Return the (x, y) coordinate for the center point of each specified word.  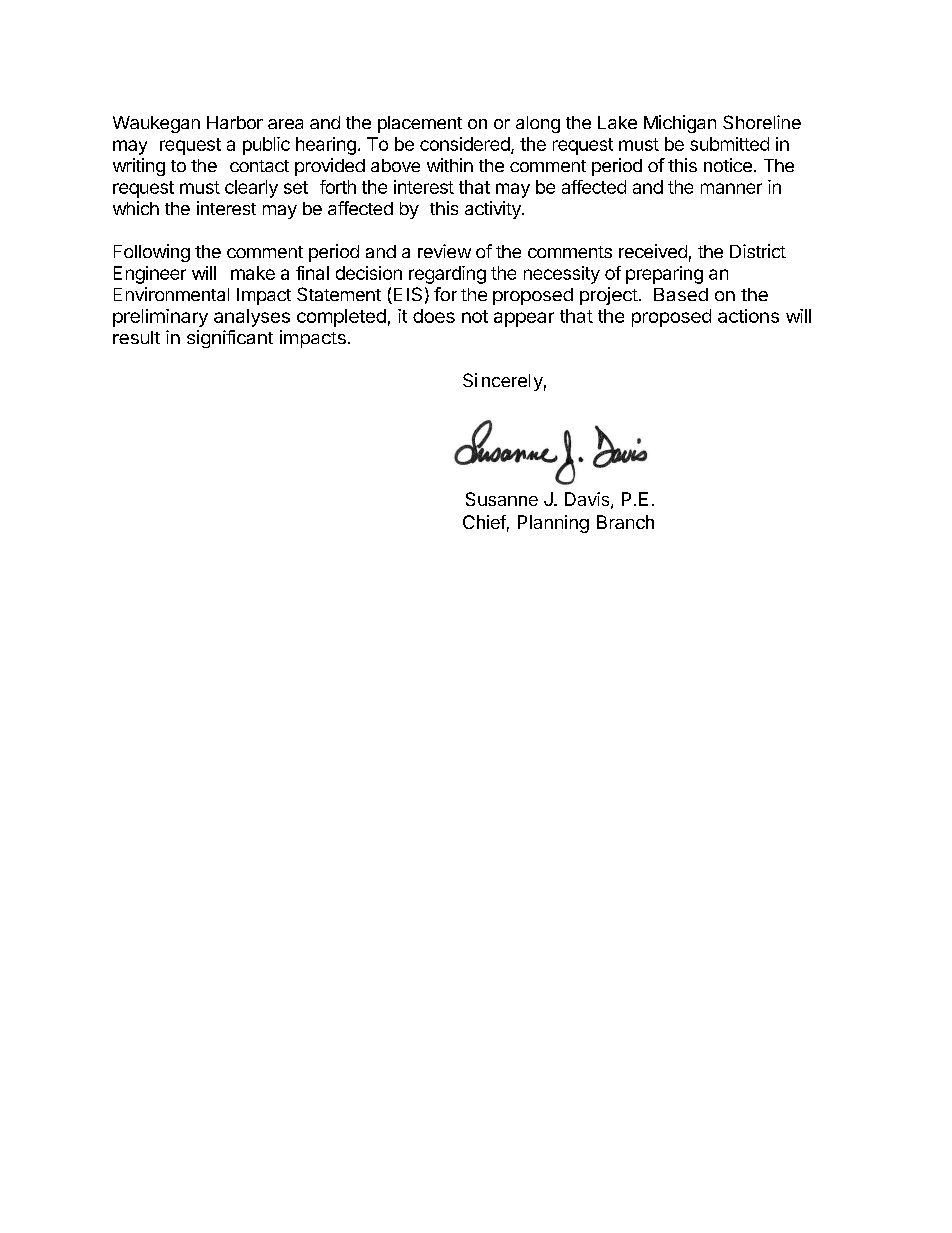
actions (748, 316)
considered (465, 144)
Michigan (680, 124)
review (444, 251)
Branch (625, 522)
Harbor (235, 122)
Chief (484, 522)
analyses (252, 318)
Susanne (502, 499)
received (653, 251)
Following (152, 253)
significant (230, 339)
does (434, 316)
